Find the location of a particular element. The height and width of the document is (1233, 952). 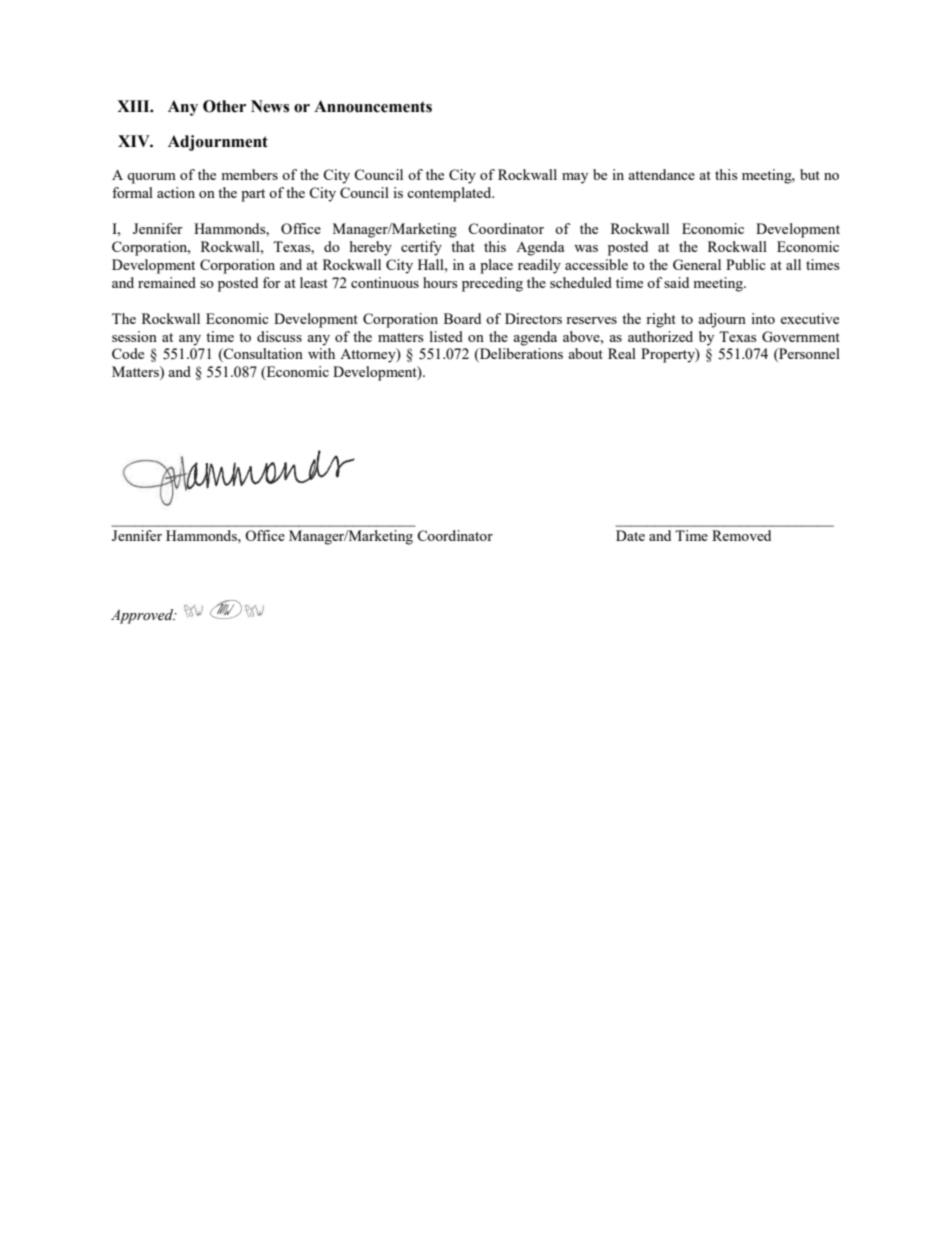

Removed is located at coordinates (741, 535).
